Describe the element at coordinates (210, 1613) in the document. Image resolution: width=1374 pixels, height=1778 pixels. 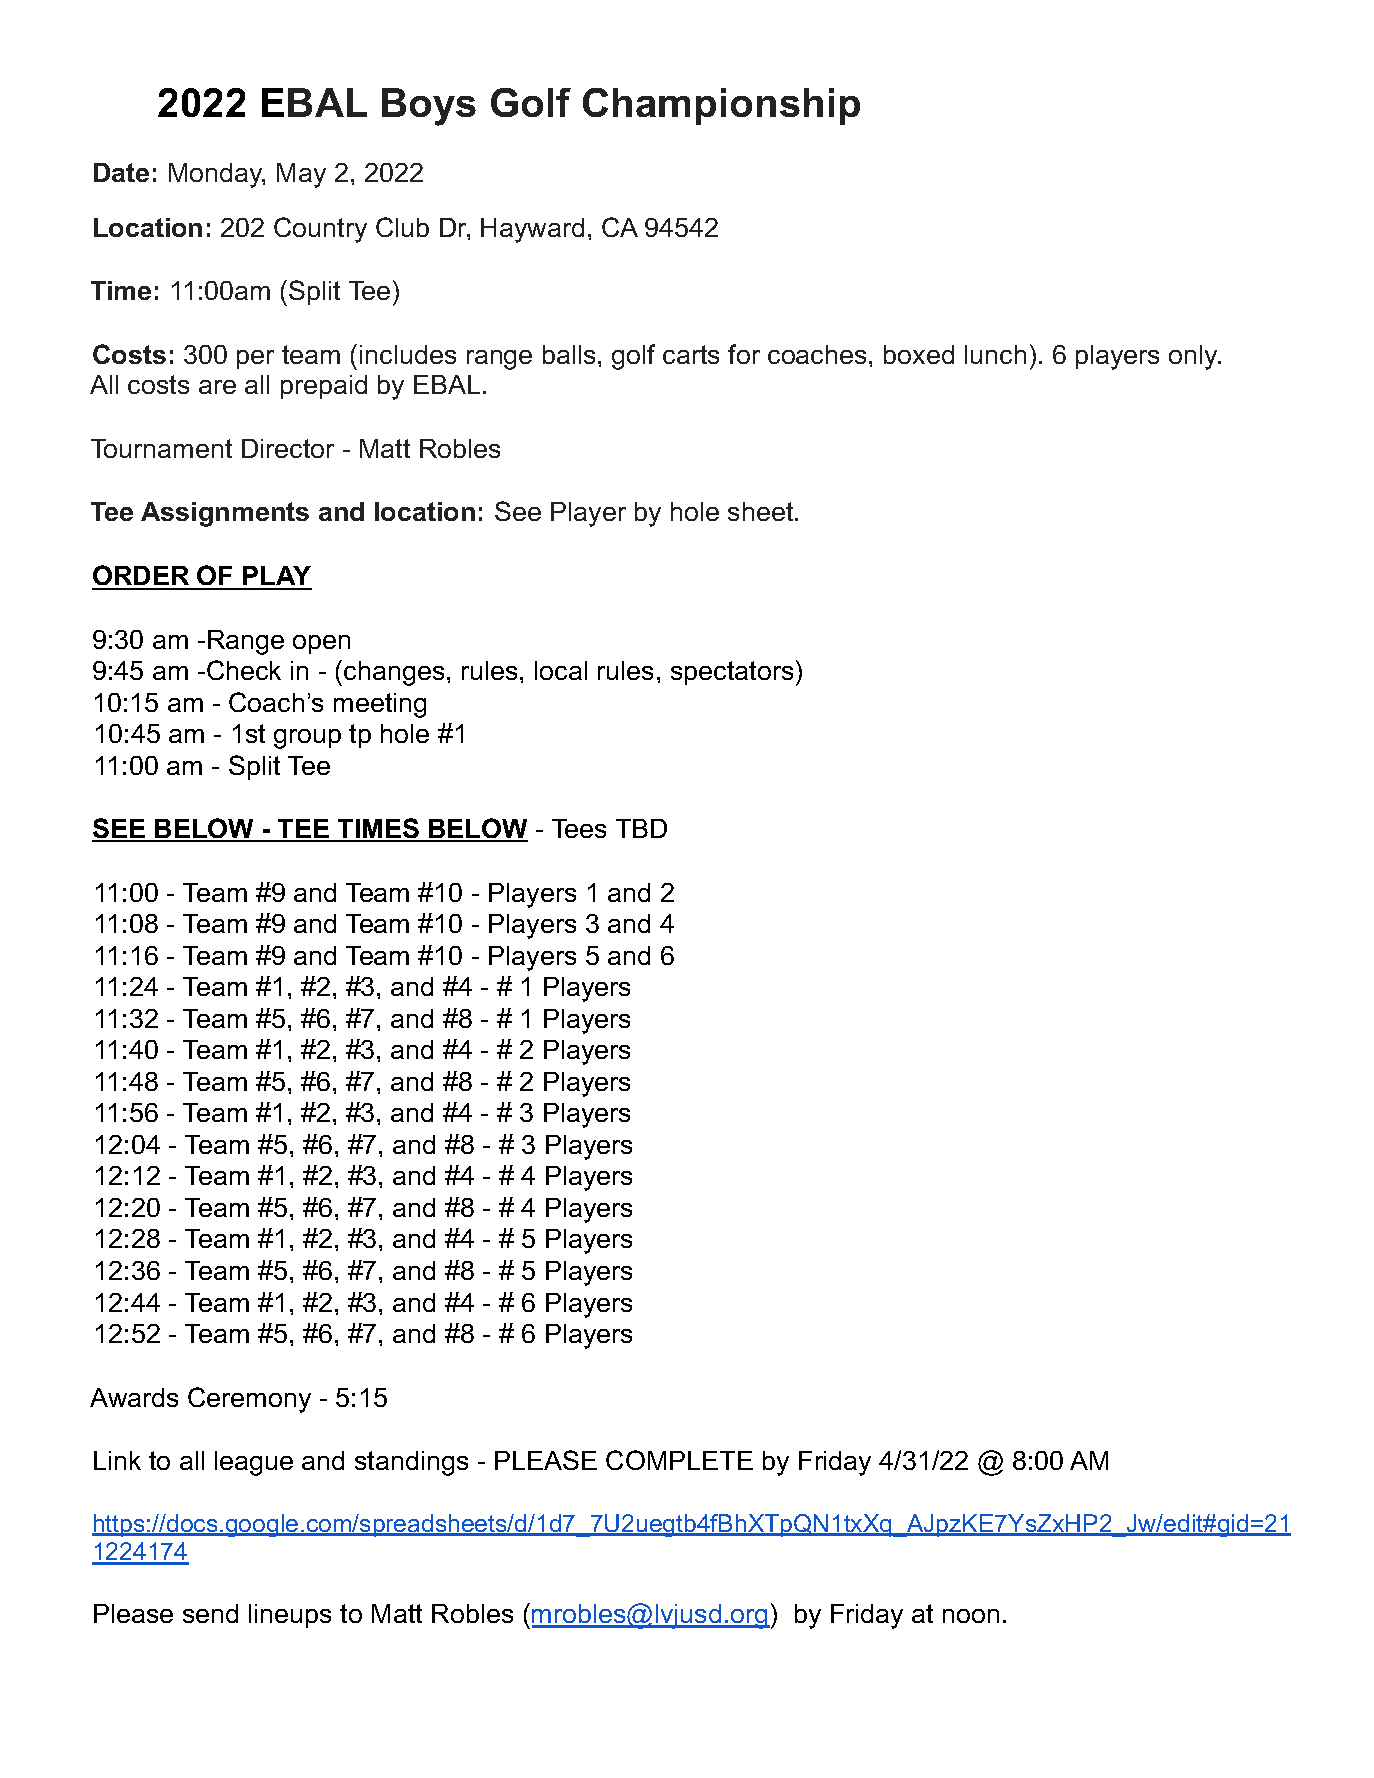
I see `send` at that location.
